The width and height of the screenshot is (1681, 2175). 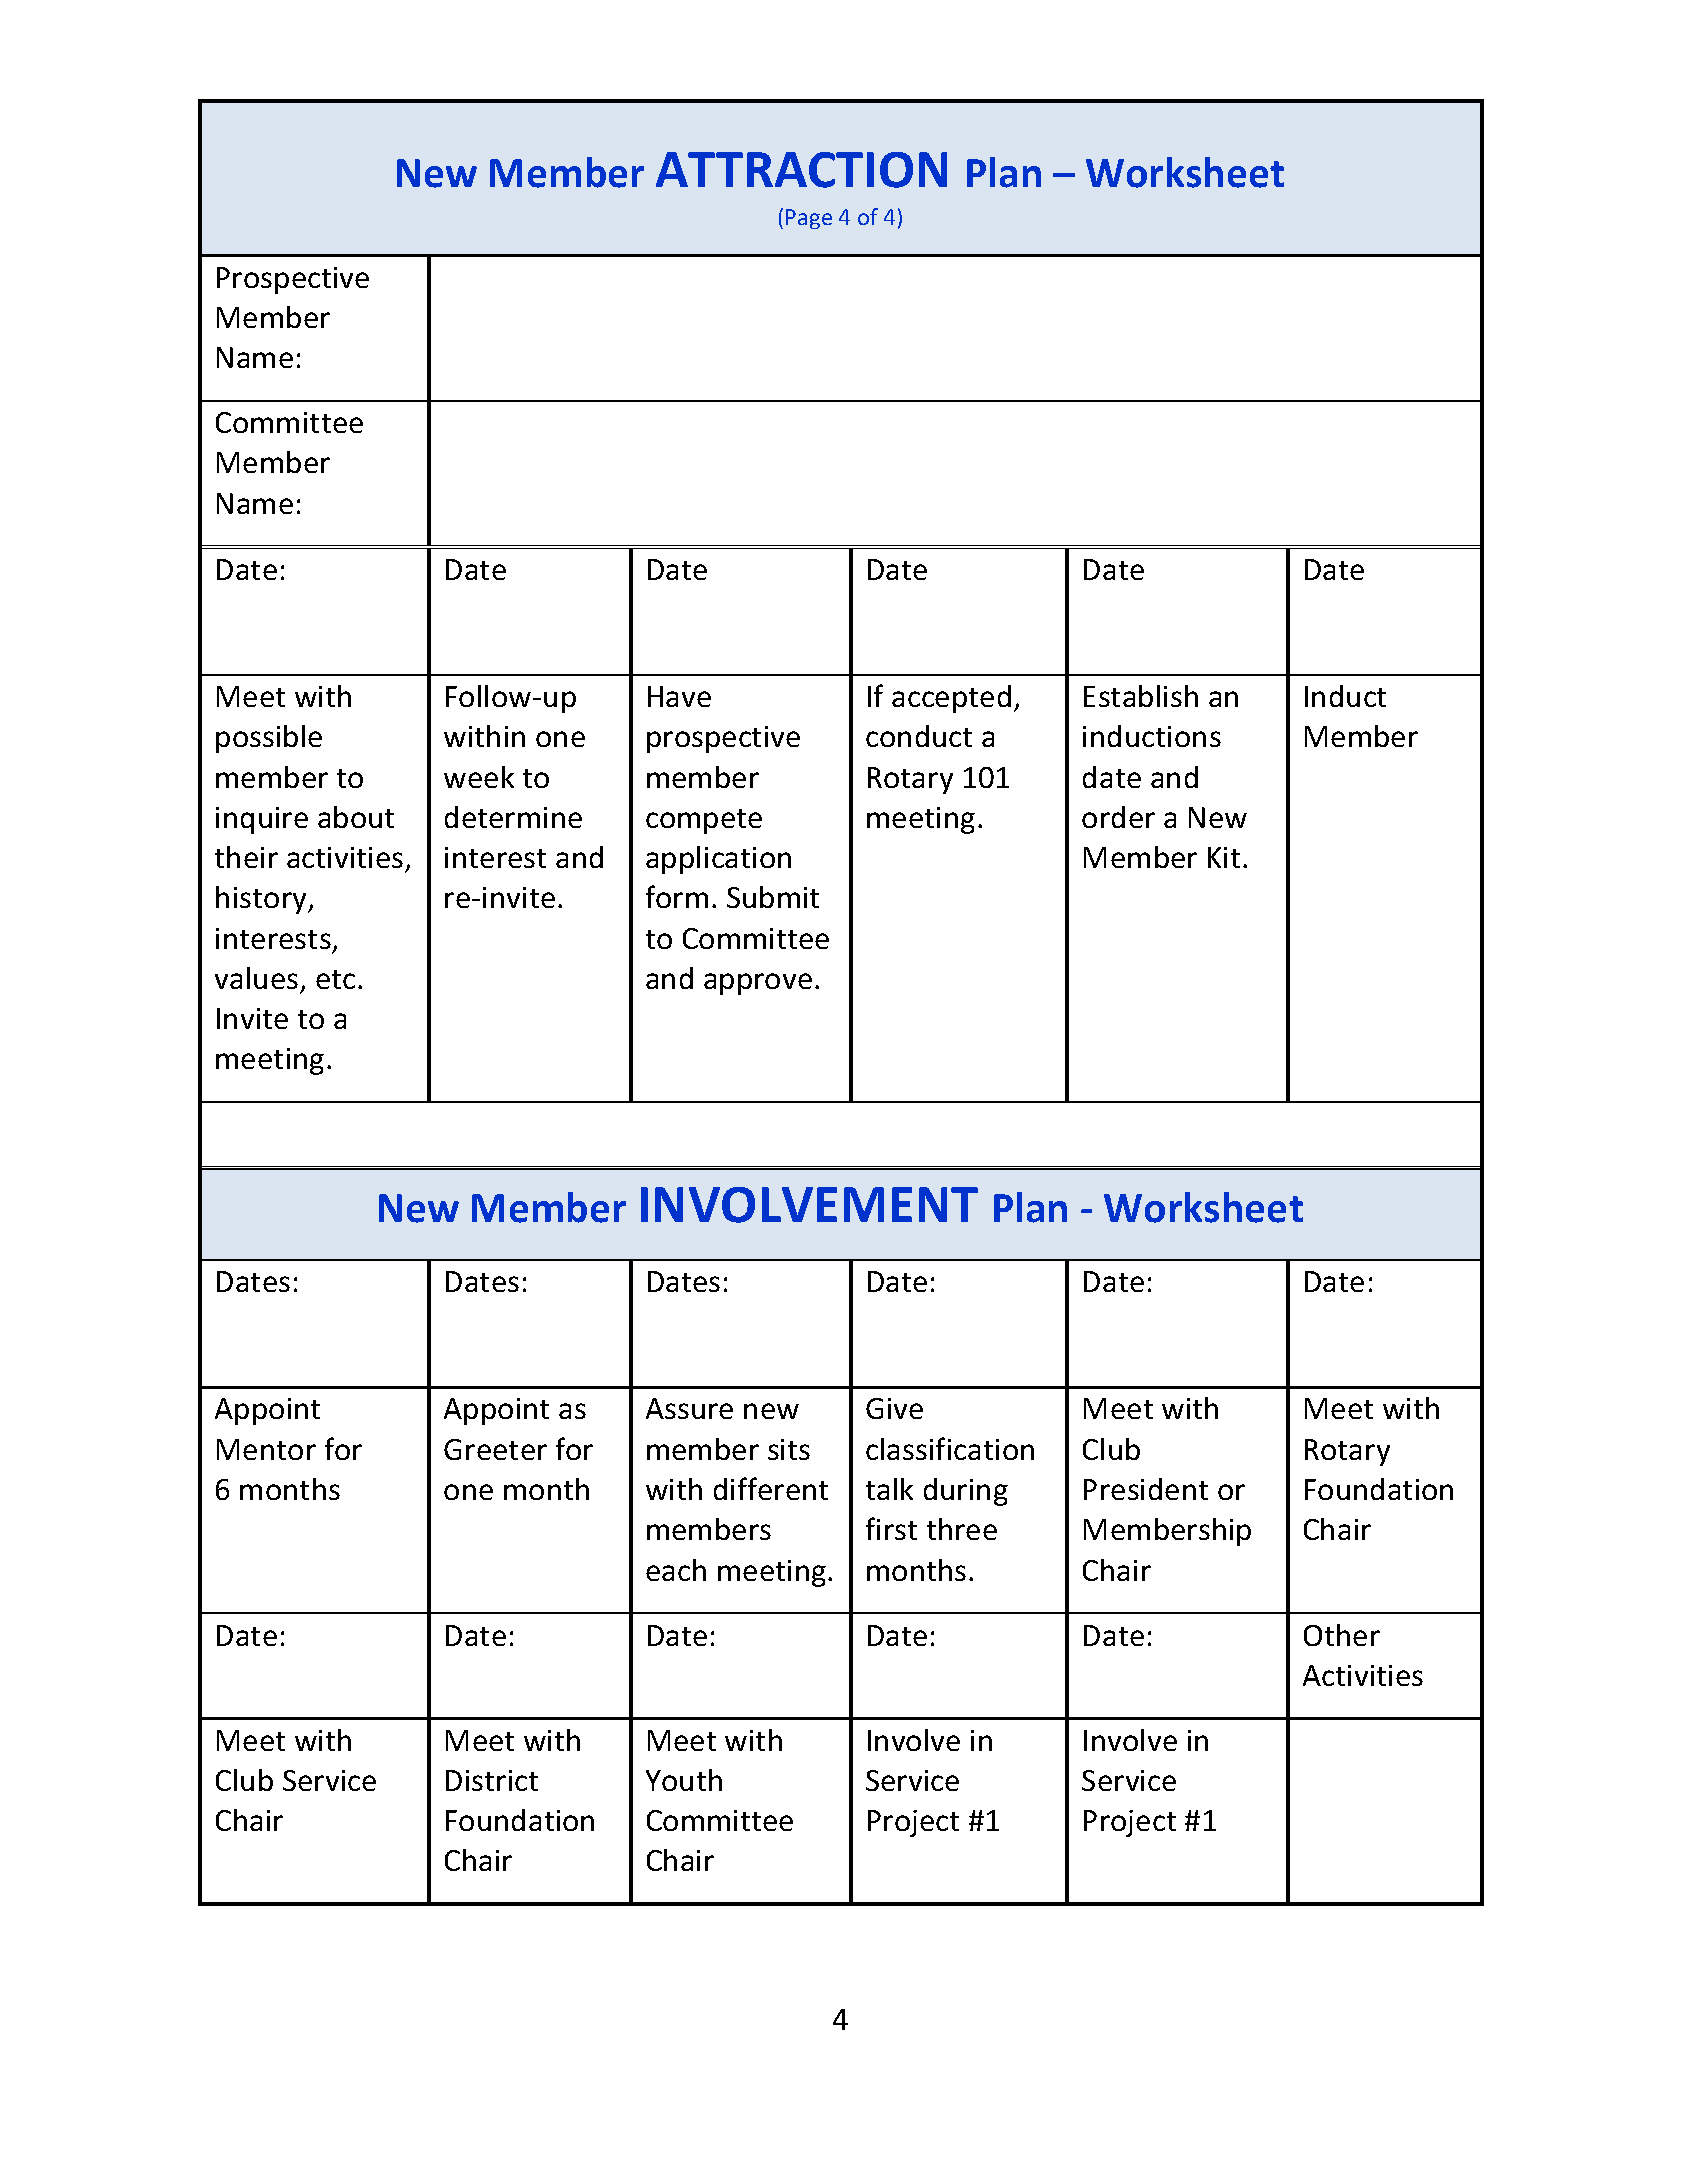 What do you see at coordinates (266, 1449) in the screenshot?
I see `Mentor` at bounding box center [266, 1449].
